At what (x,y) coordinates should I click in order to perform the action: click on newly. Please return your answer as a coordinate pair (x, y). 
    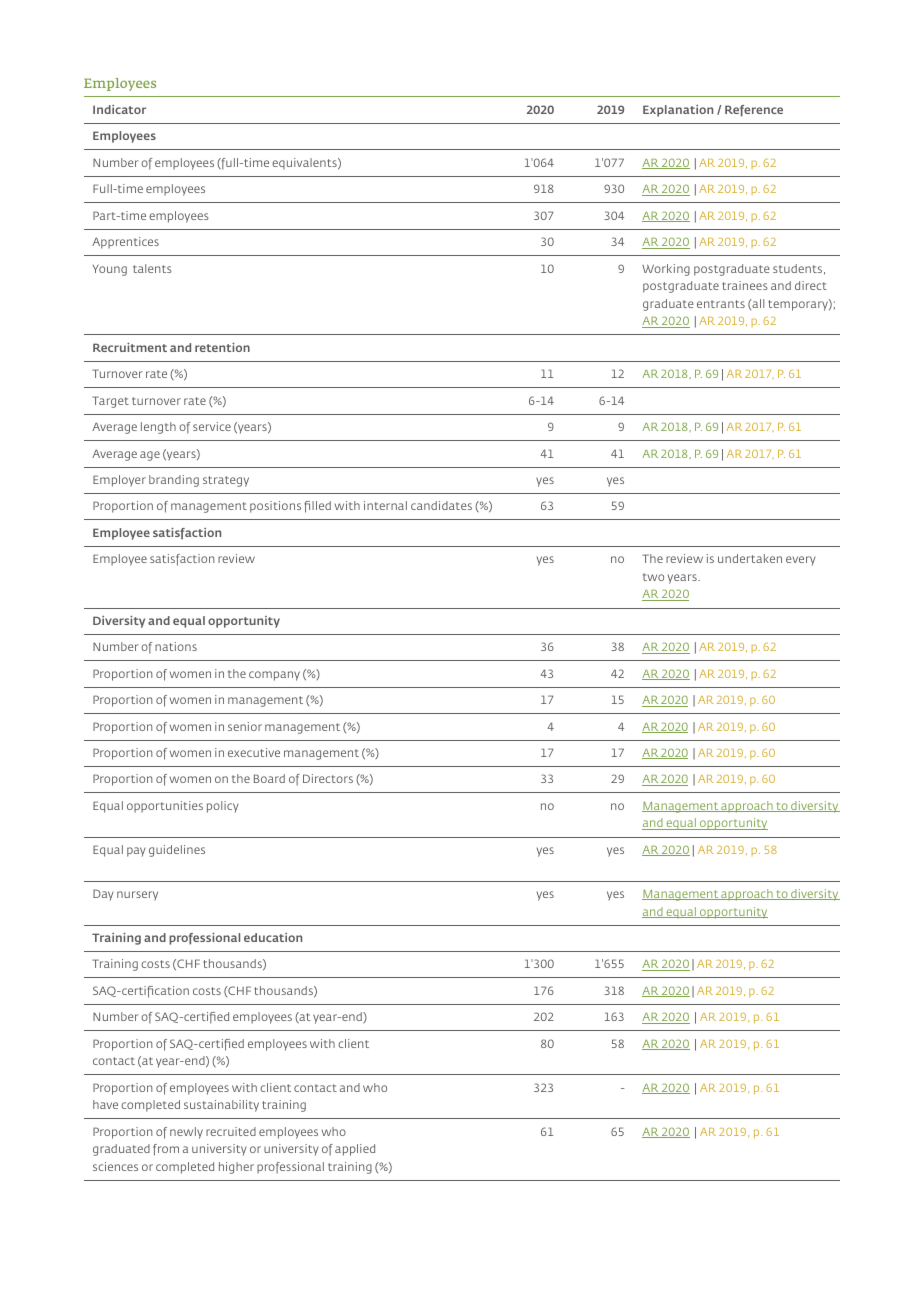
    Looking at the image, I should click on (186, 1133).
